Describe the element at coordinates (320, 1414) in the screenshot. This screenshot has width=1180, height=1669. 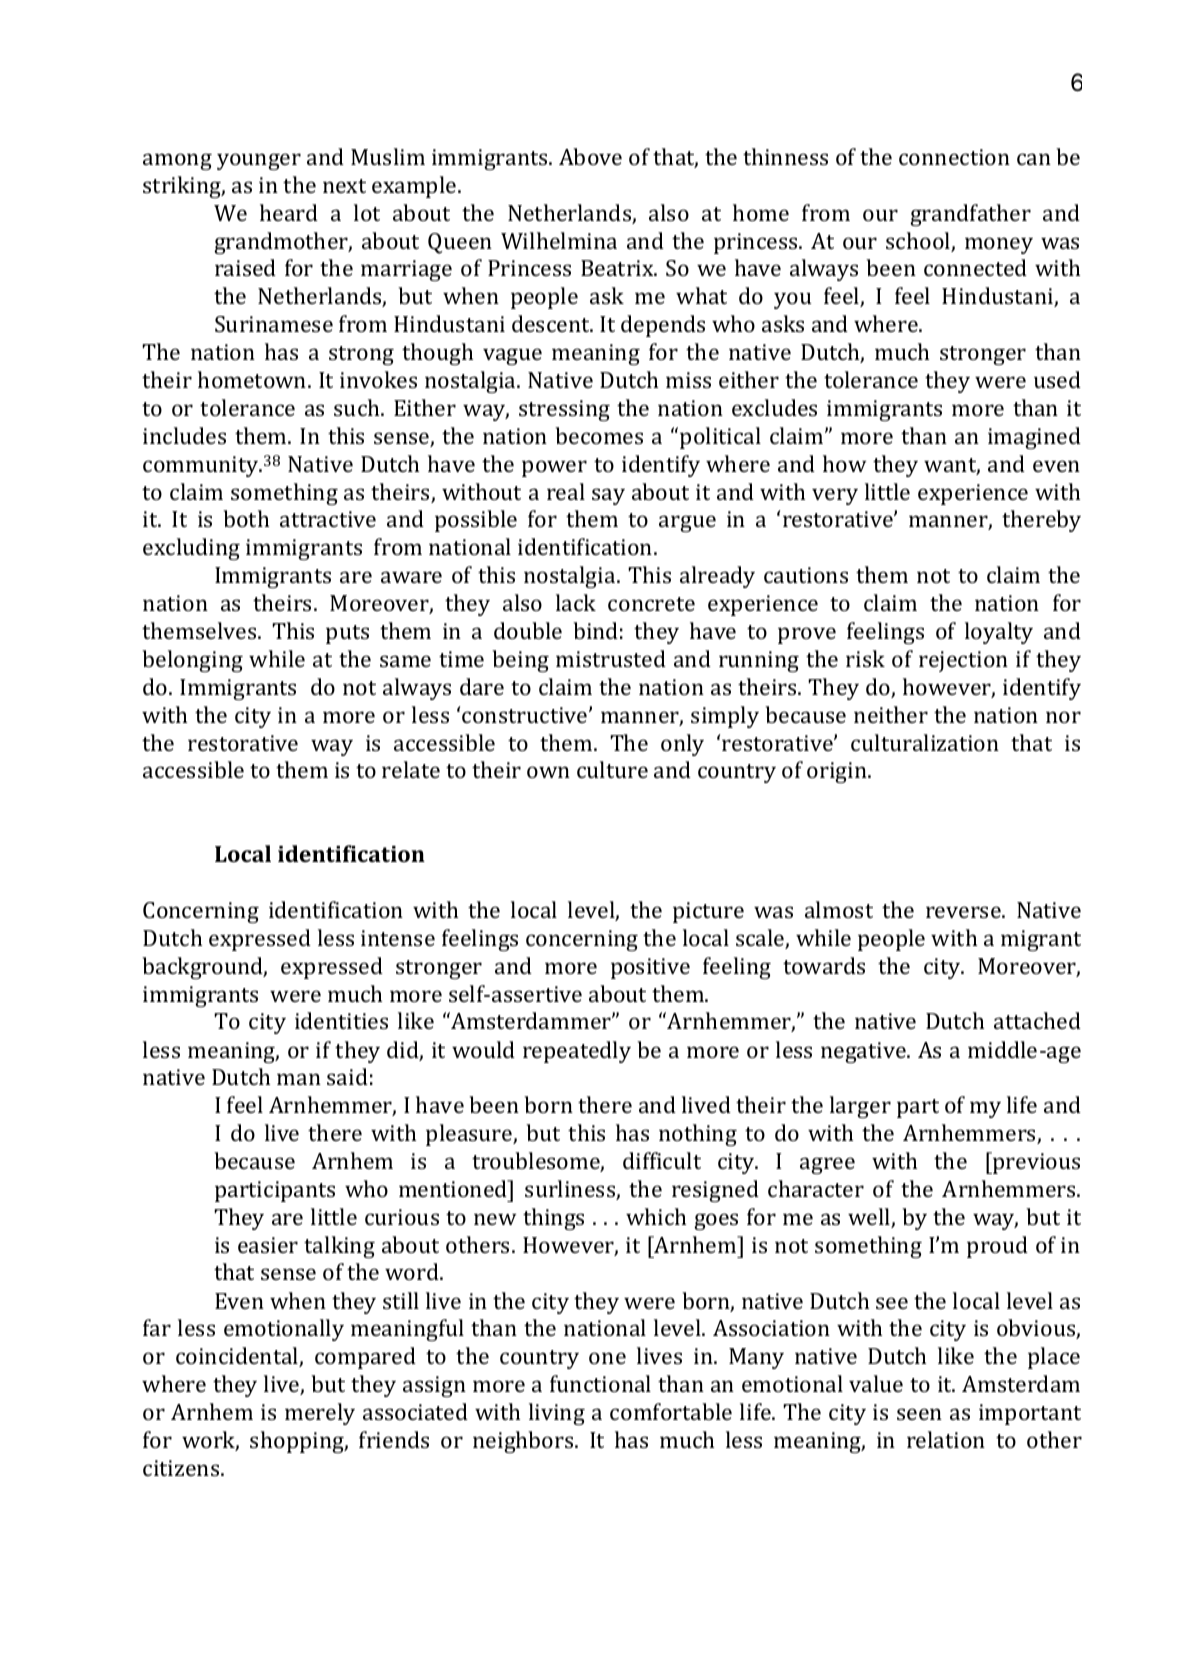
I see `merely` at that location.
